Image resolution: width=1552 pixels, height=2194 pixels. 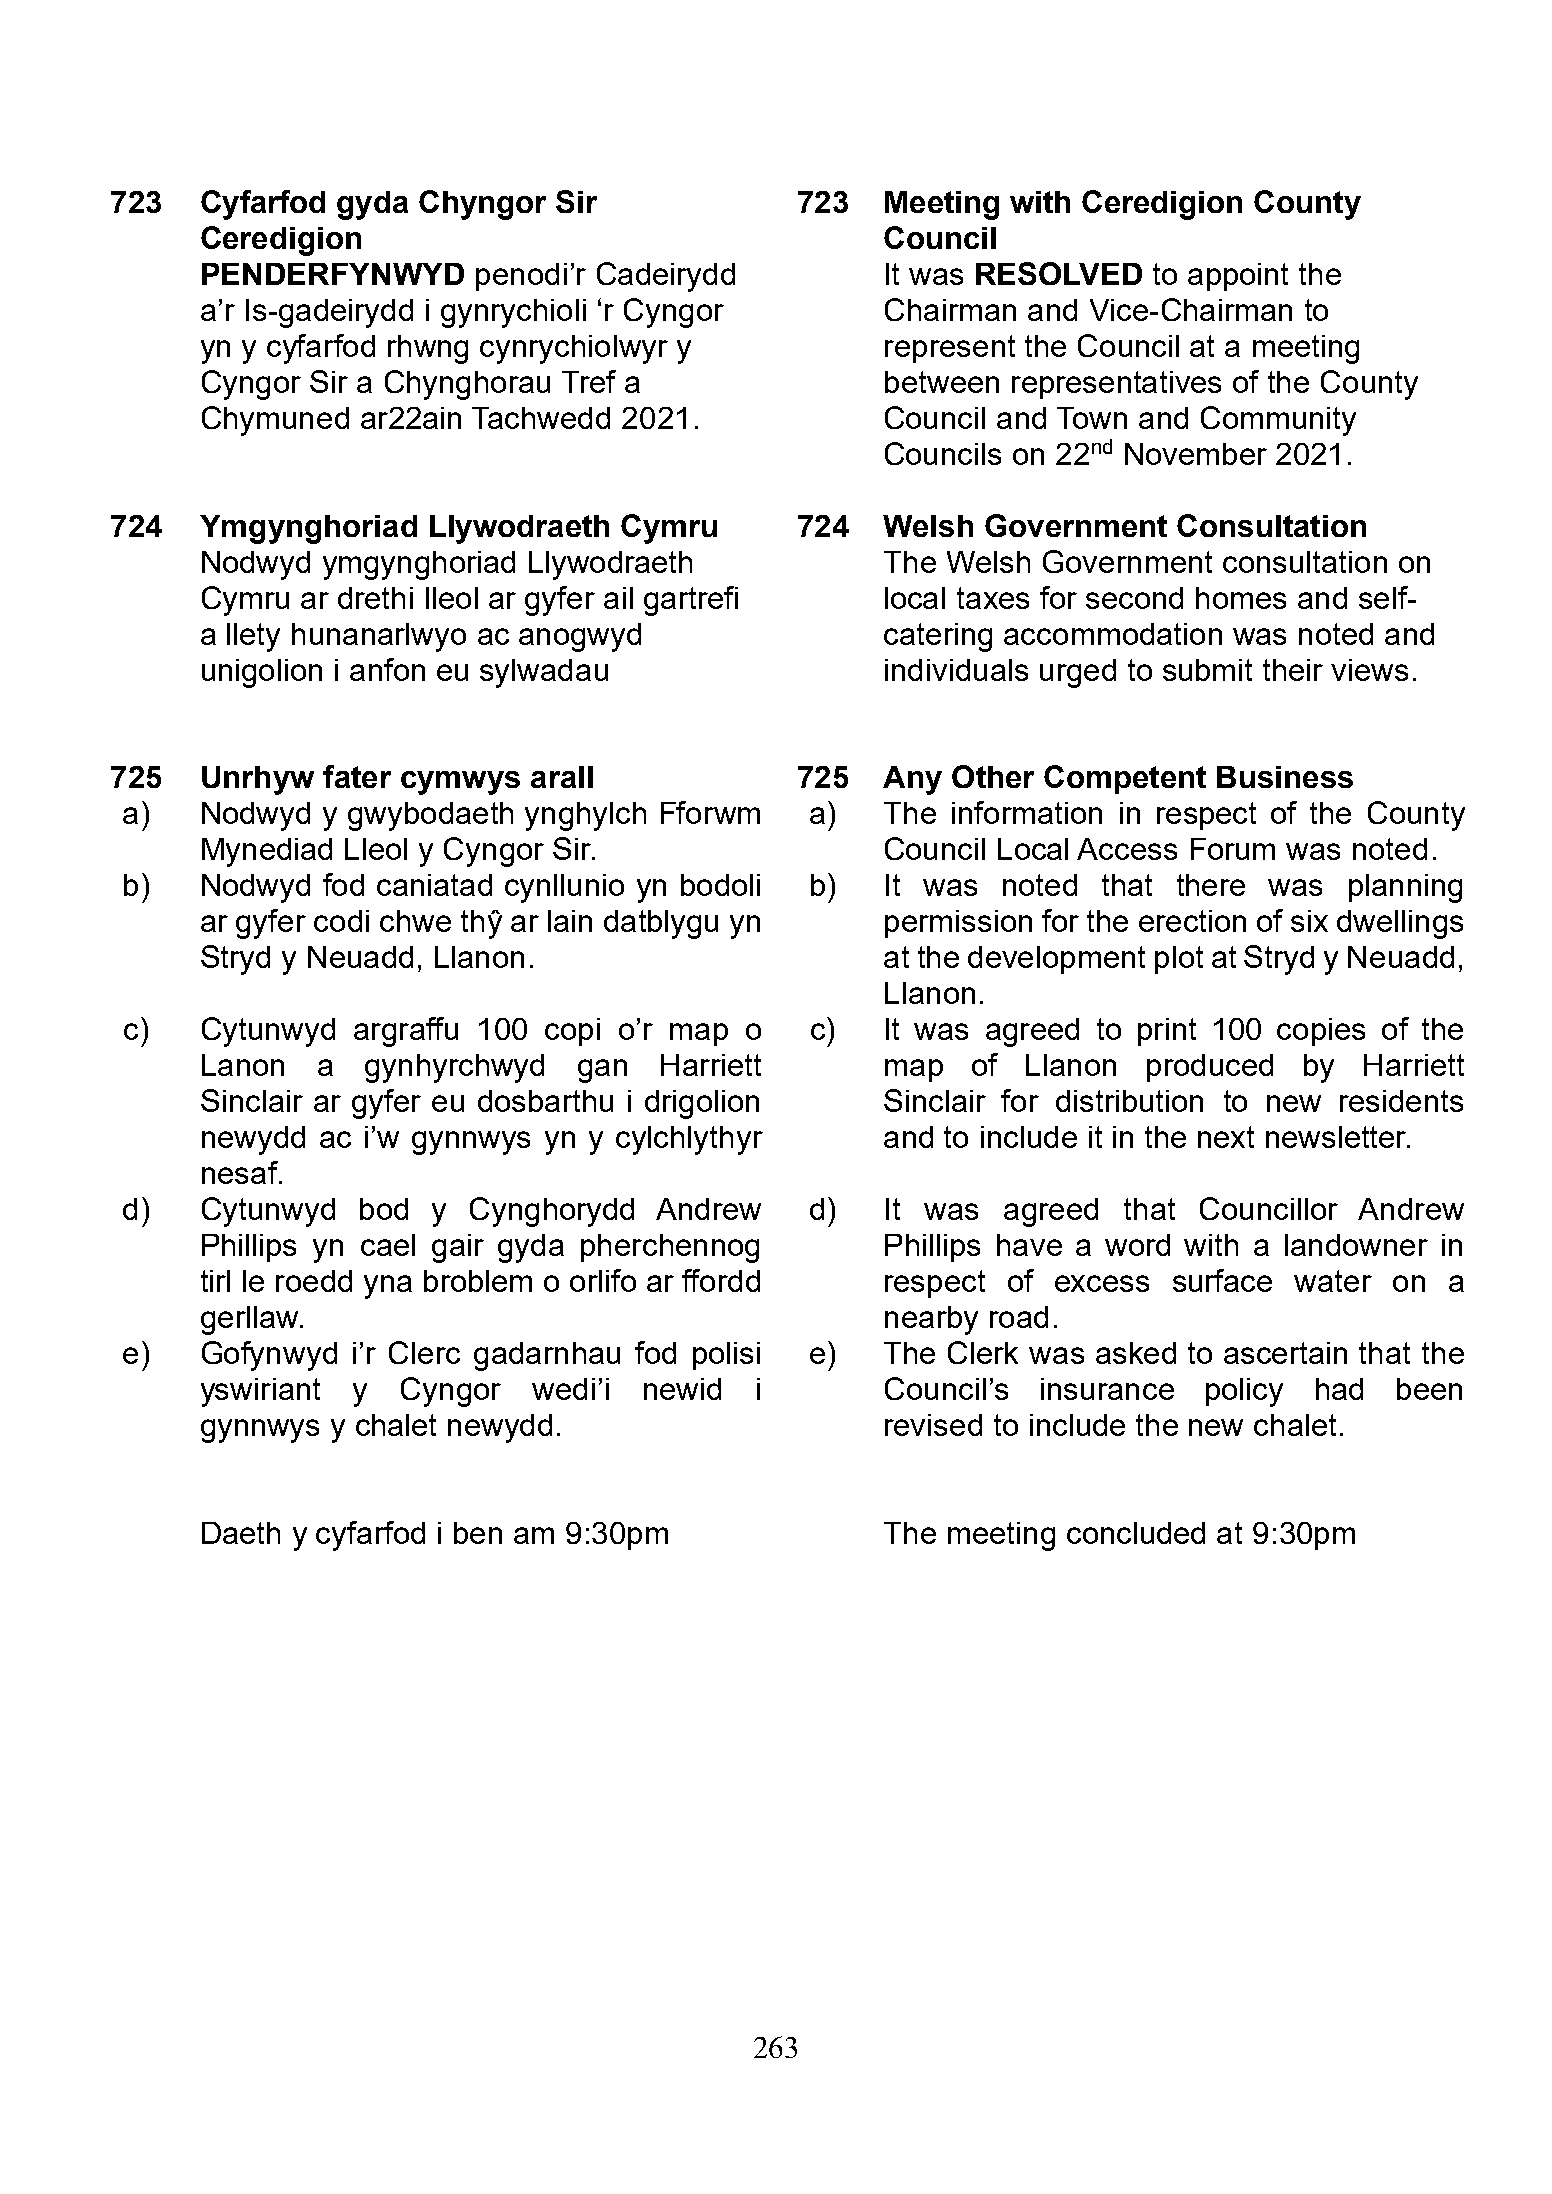 What do you see at coordinates (993, 598) in the screenshot?
I see `taxes` at bounding box center [993, 598].
